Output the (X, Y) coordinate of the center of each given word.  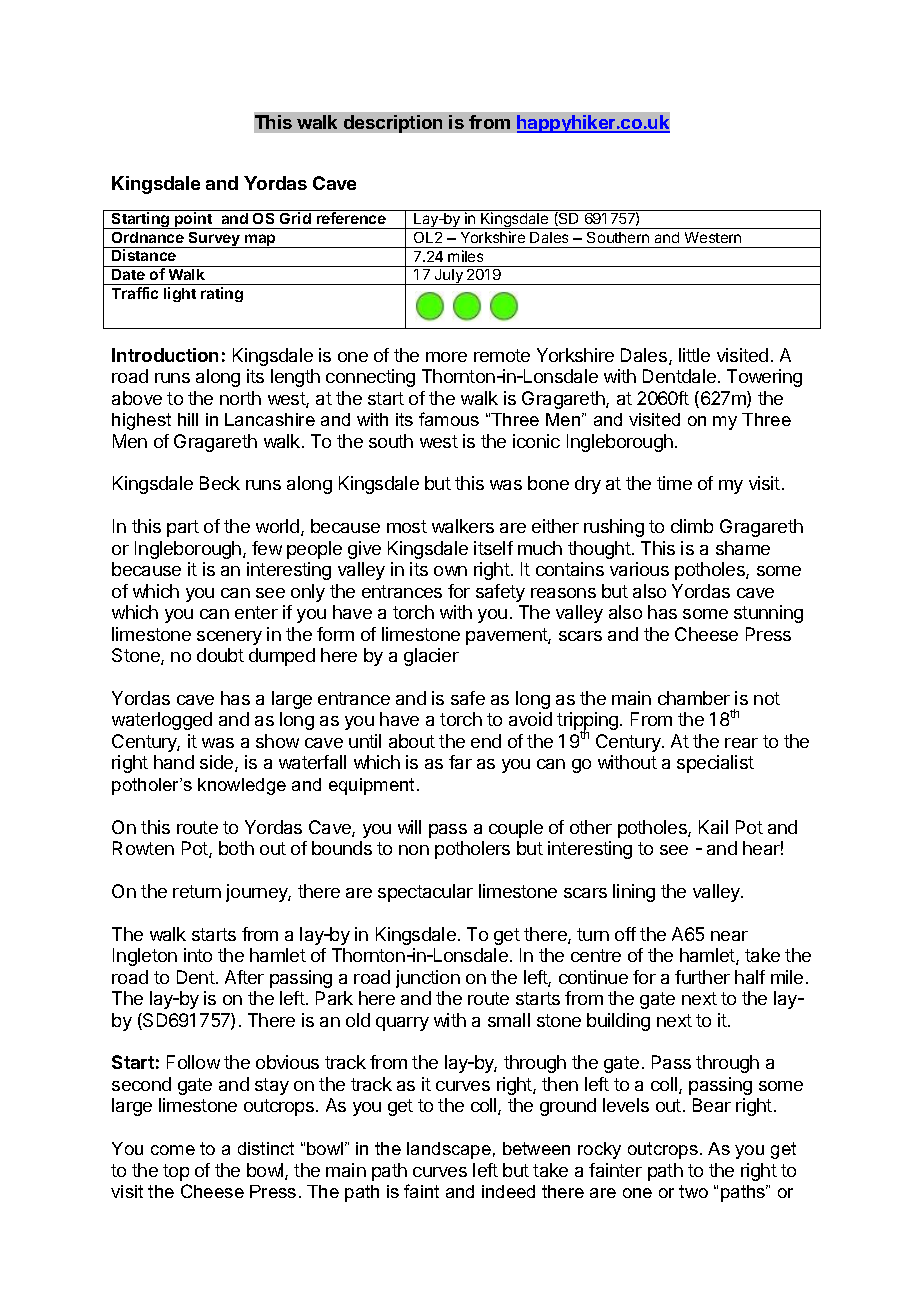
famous (449, 419)
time (674, 483)
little (694, 355)
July (449, 277)
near (729, 936)
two (693, 1191)
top (176, 1172)
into (198, 955)
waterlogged (162, 721)
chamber (694, 698)
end (486, 741)
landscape (449, 1150)
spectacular (425, 893)
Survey (214, 240)
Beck (220, 483)
